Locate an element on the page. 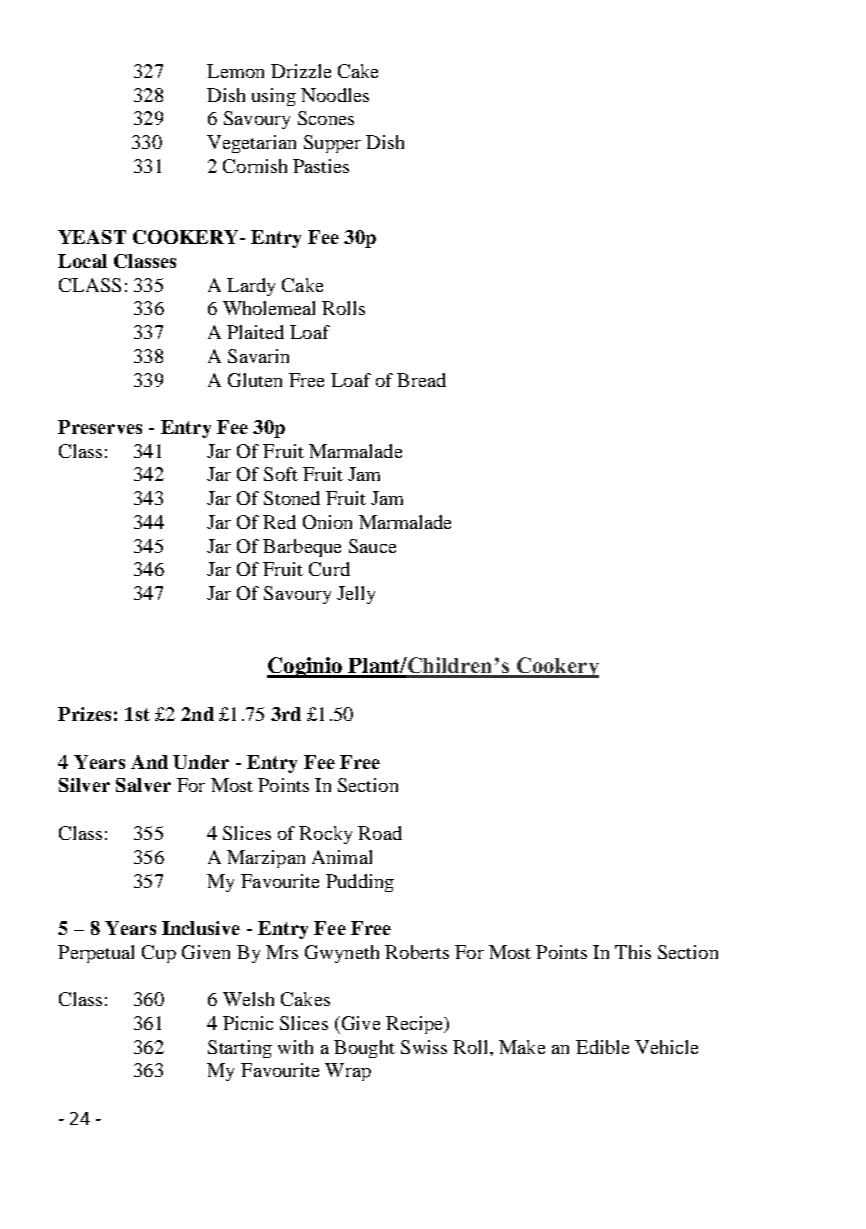  Jelly is located at coordinates (356, 595).
